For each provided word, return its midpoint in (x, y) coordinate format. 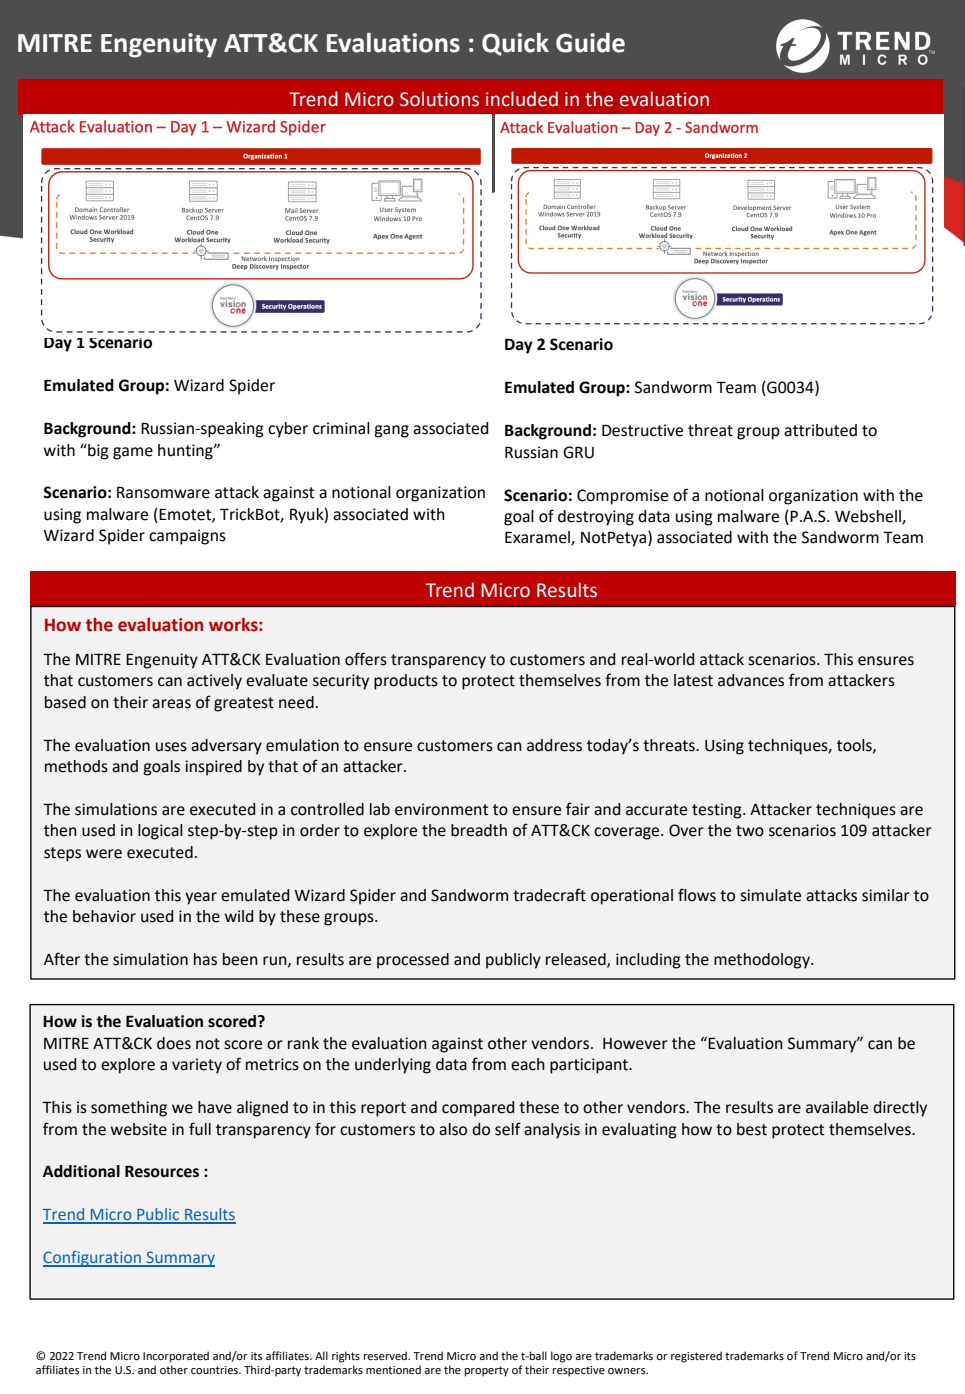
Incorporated (176, 1357)
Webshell (869, 517)
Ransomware (163, 492)
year (201, 898)
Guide (590, 43)
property (487, 1371)
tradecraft (549, 895)
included (522, 99)
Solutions (439, 99)
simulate (770, 895)
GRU (578, 452)
